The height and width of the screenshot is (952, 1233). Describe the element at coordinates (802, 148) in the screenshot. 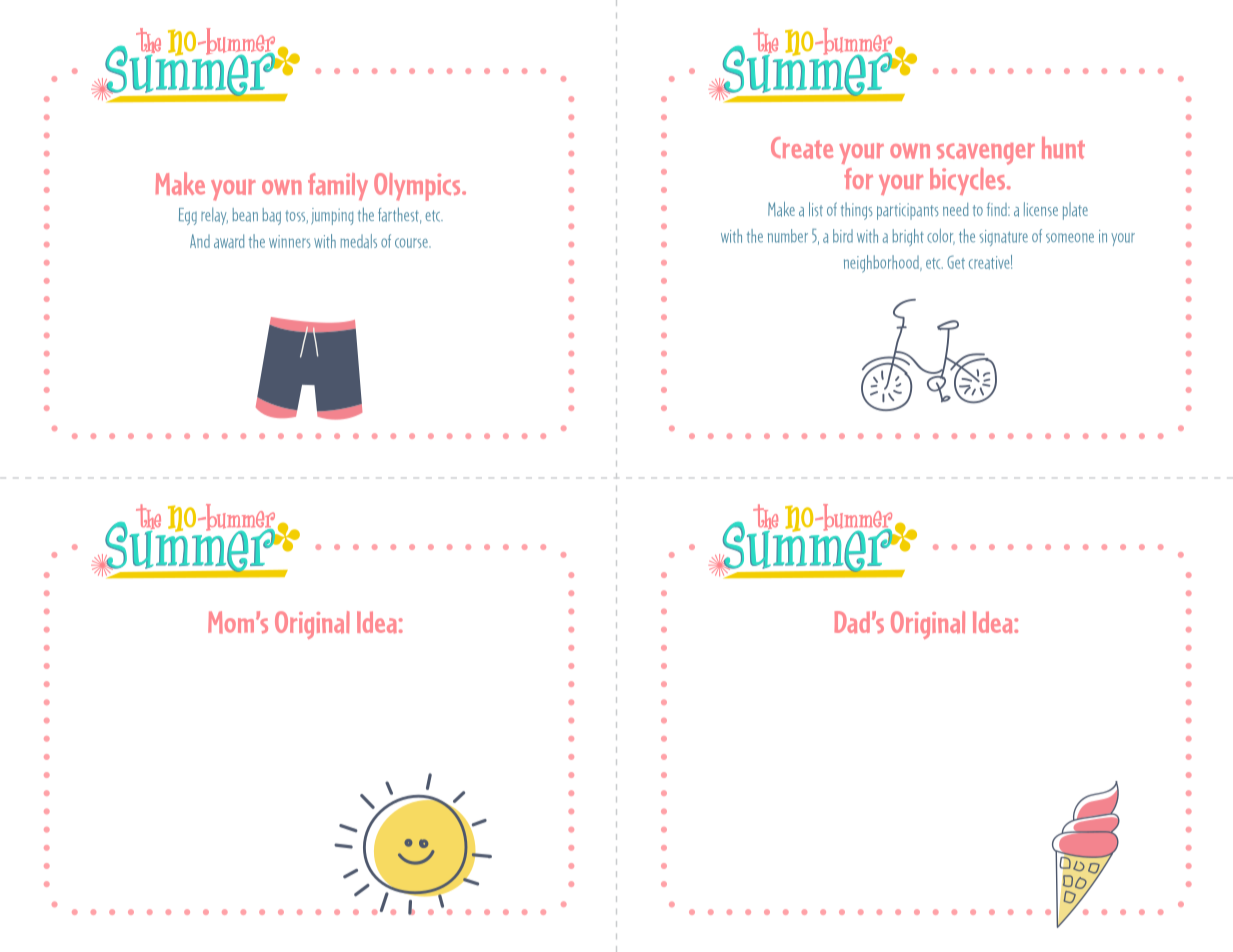

I see `Create` at that location.
